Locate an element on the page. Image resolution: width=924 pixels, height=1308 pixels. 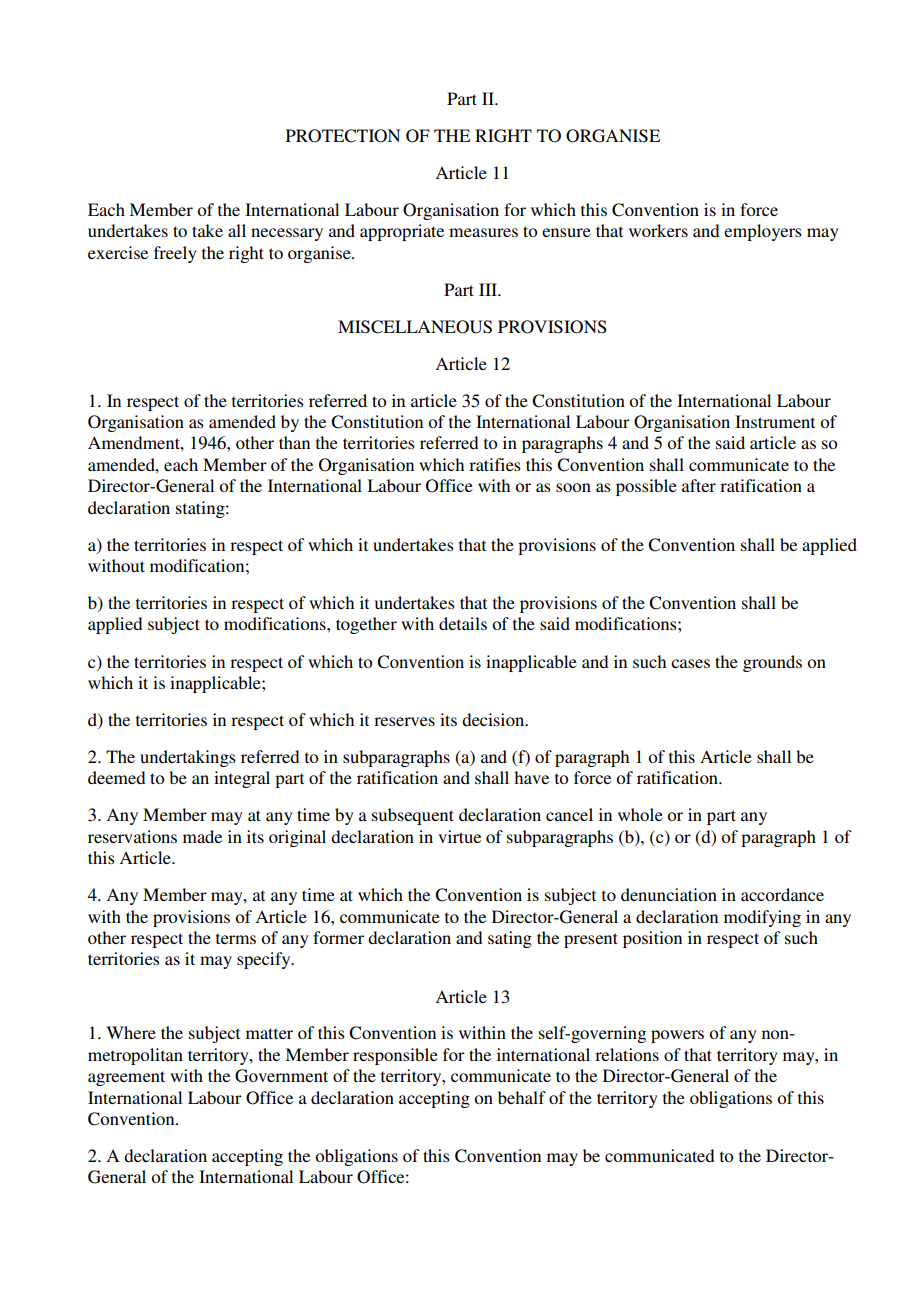
freely is located at coordinates (175, 254).
